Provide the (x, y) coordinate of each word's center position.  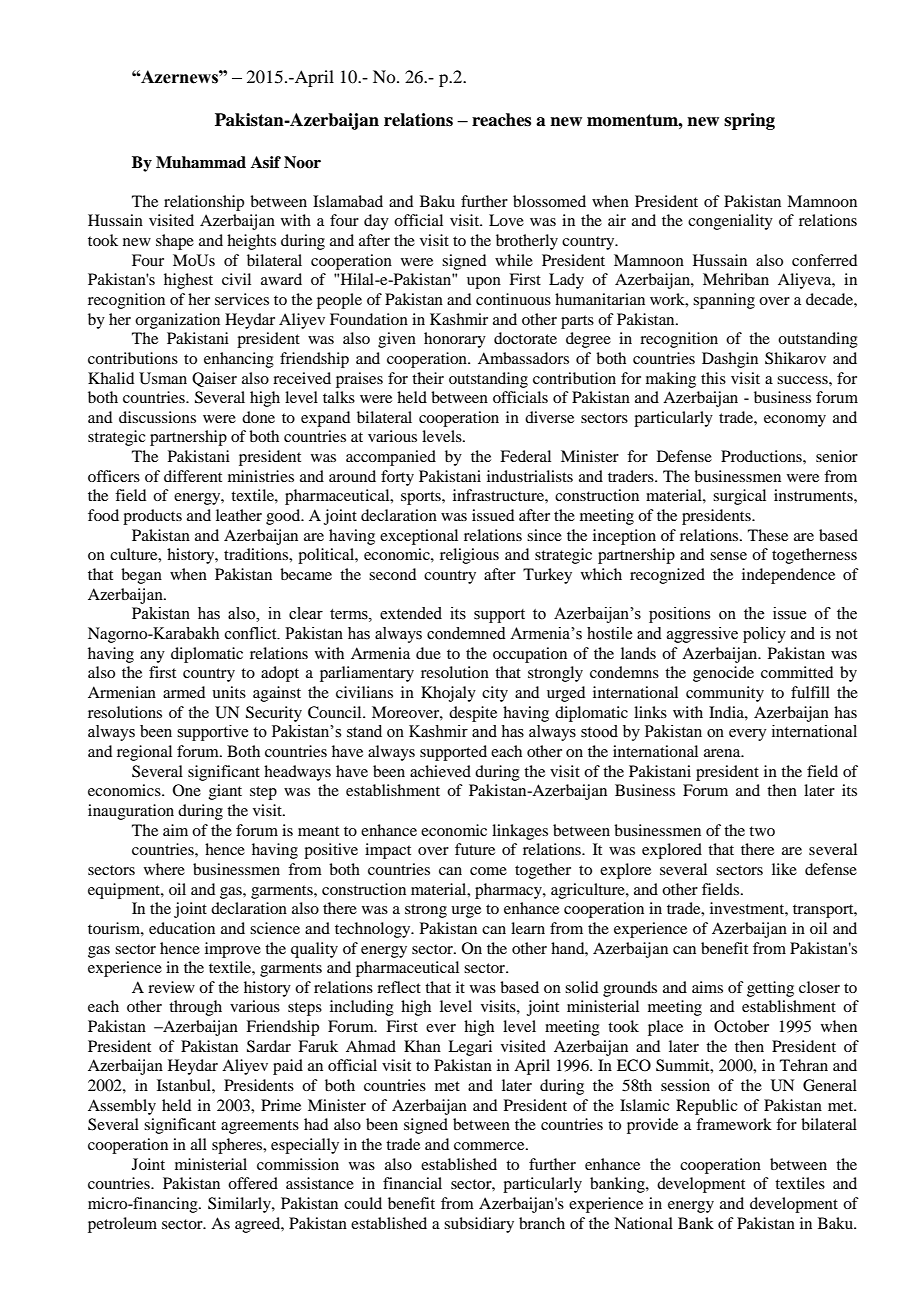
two (762, 831)
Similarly (240, 1205)
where (164, 869)
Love (506, 220)
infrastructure (499, 495)
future (475, 849)
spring (749, 121)
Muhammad (201, 162)
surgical (739, 497)
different (193, 476)
